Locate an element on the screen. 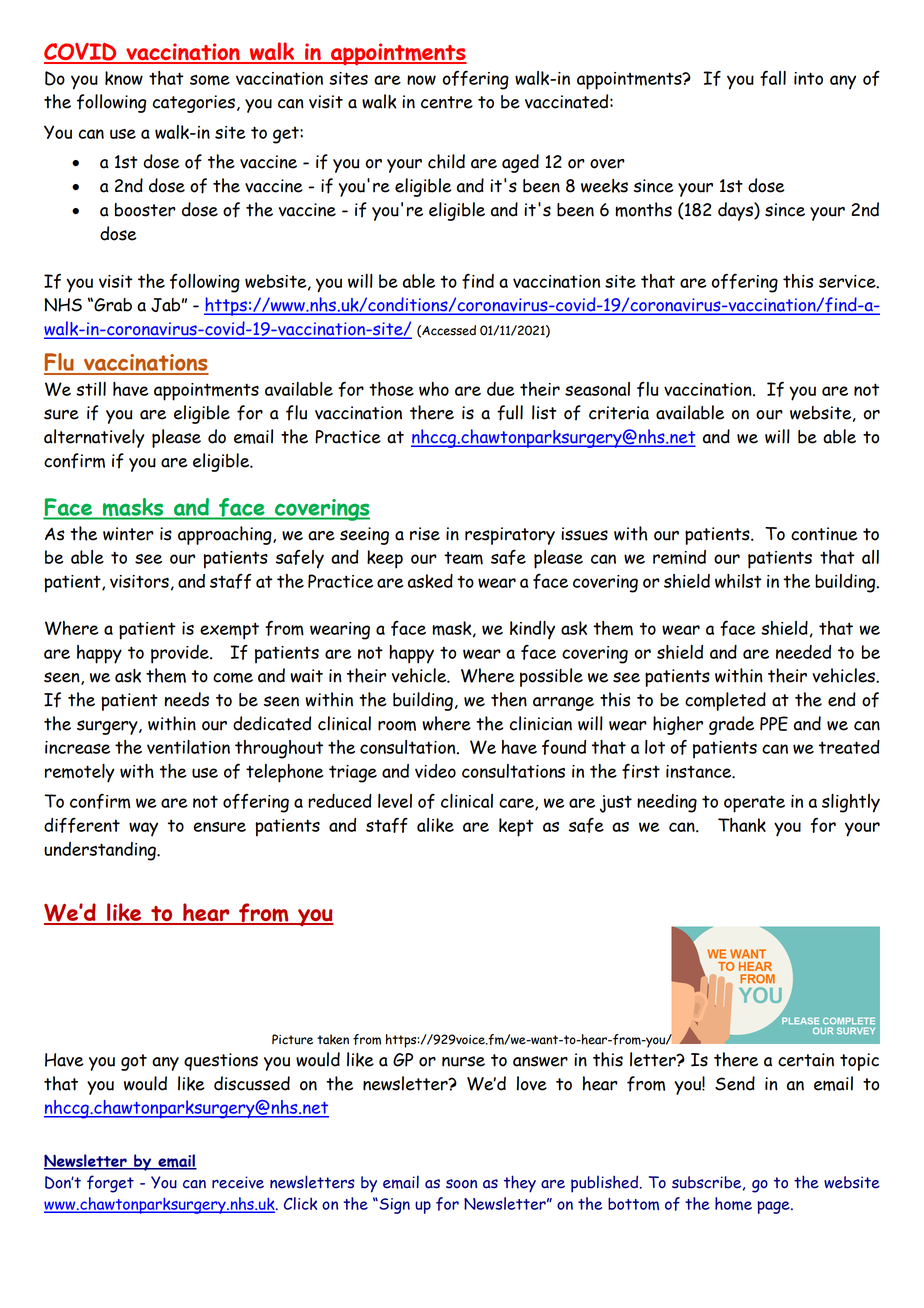  video is located at coordinates (435, 771).
